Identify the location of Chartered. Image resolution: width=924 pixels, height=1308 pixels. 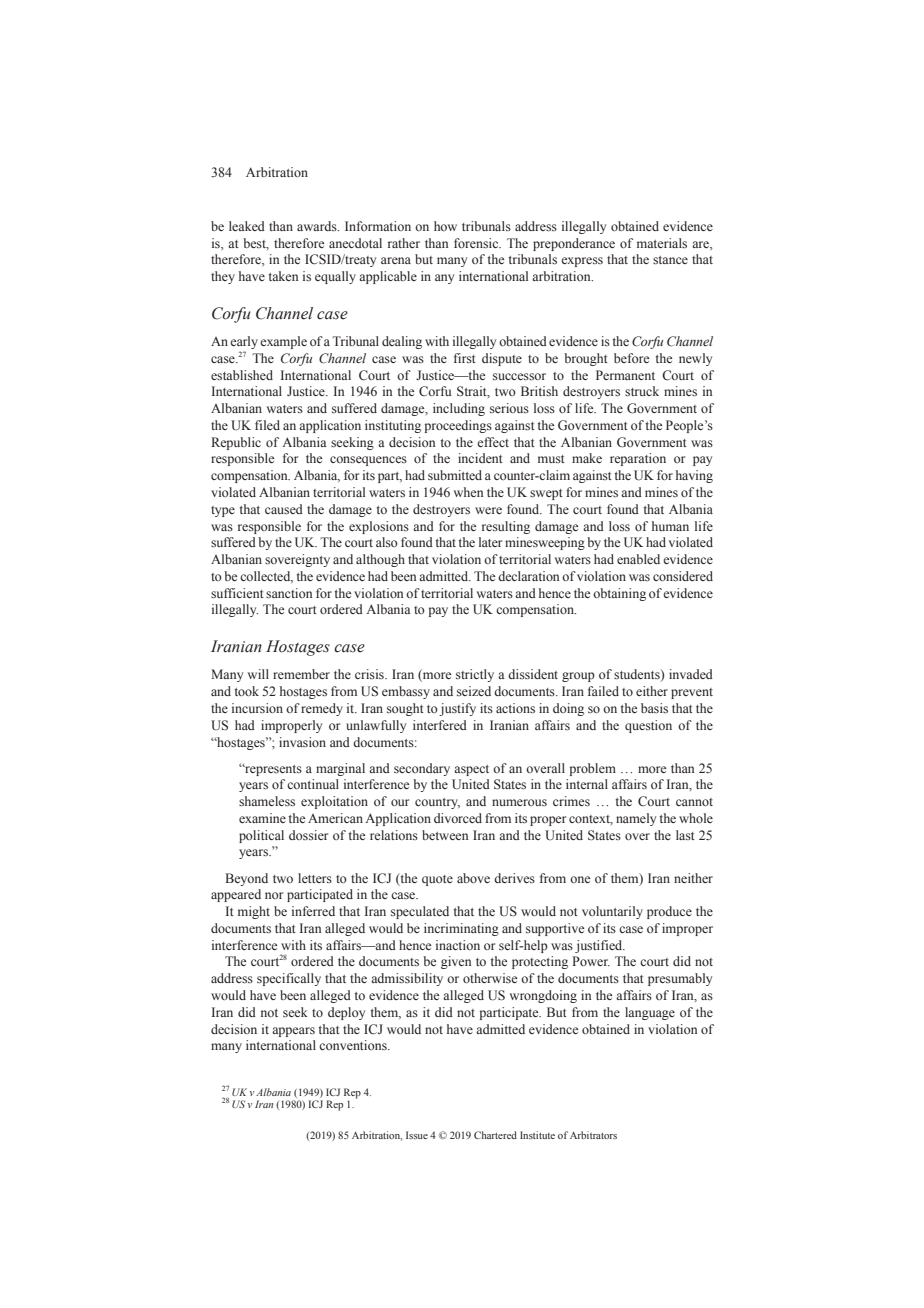
(495, 1135).
